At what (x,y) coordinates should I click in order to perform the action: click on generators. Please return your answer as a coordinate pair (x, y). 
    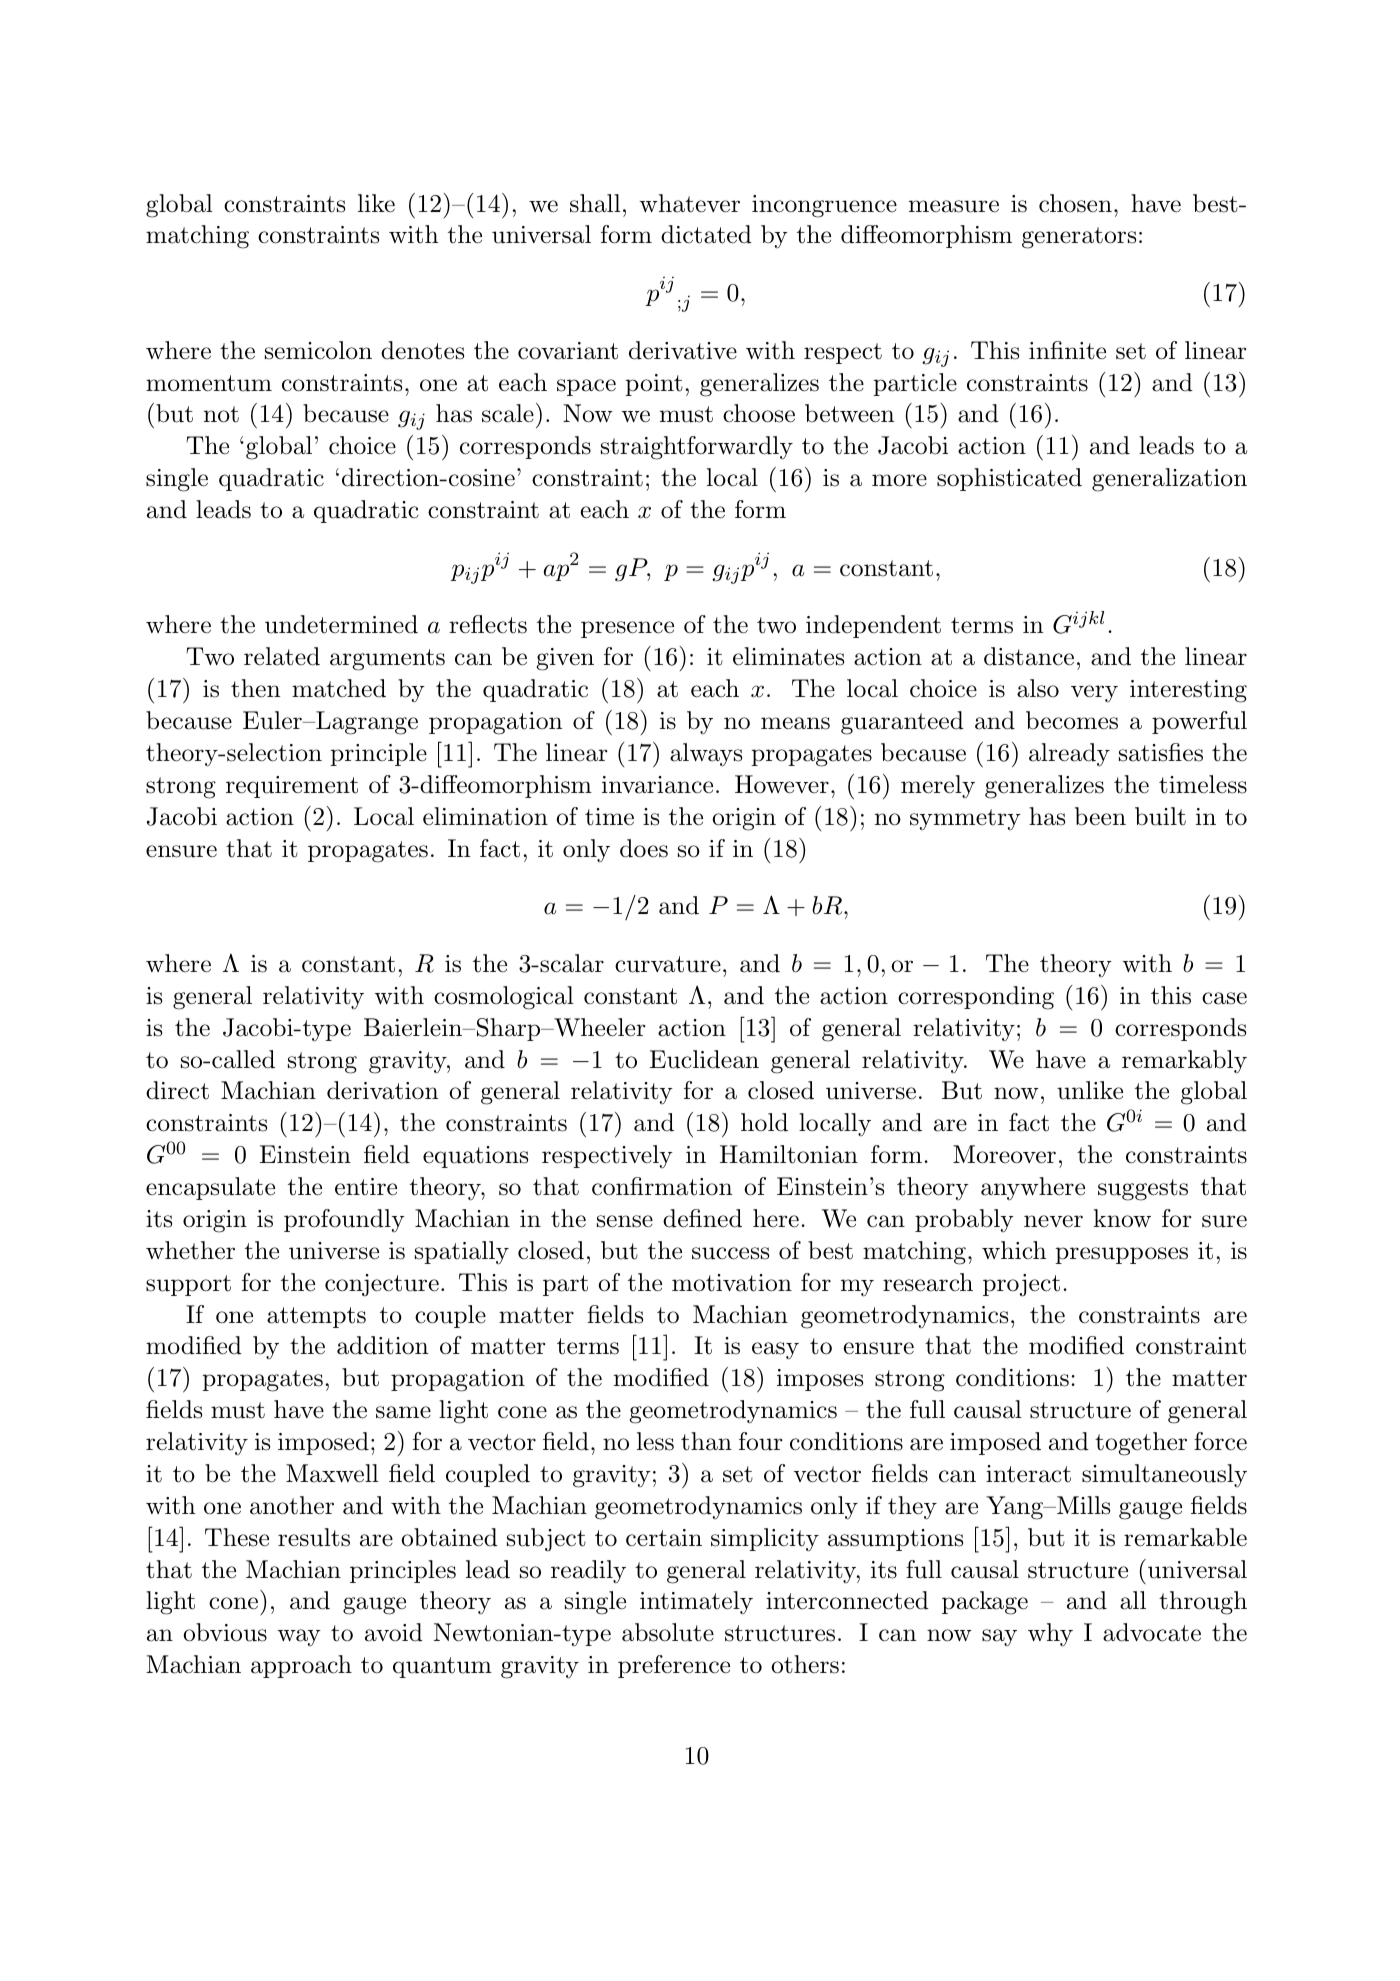
    Looking at the image, I should click on (1079, 238).
